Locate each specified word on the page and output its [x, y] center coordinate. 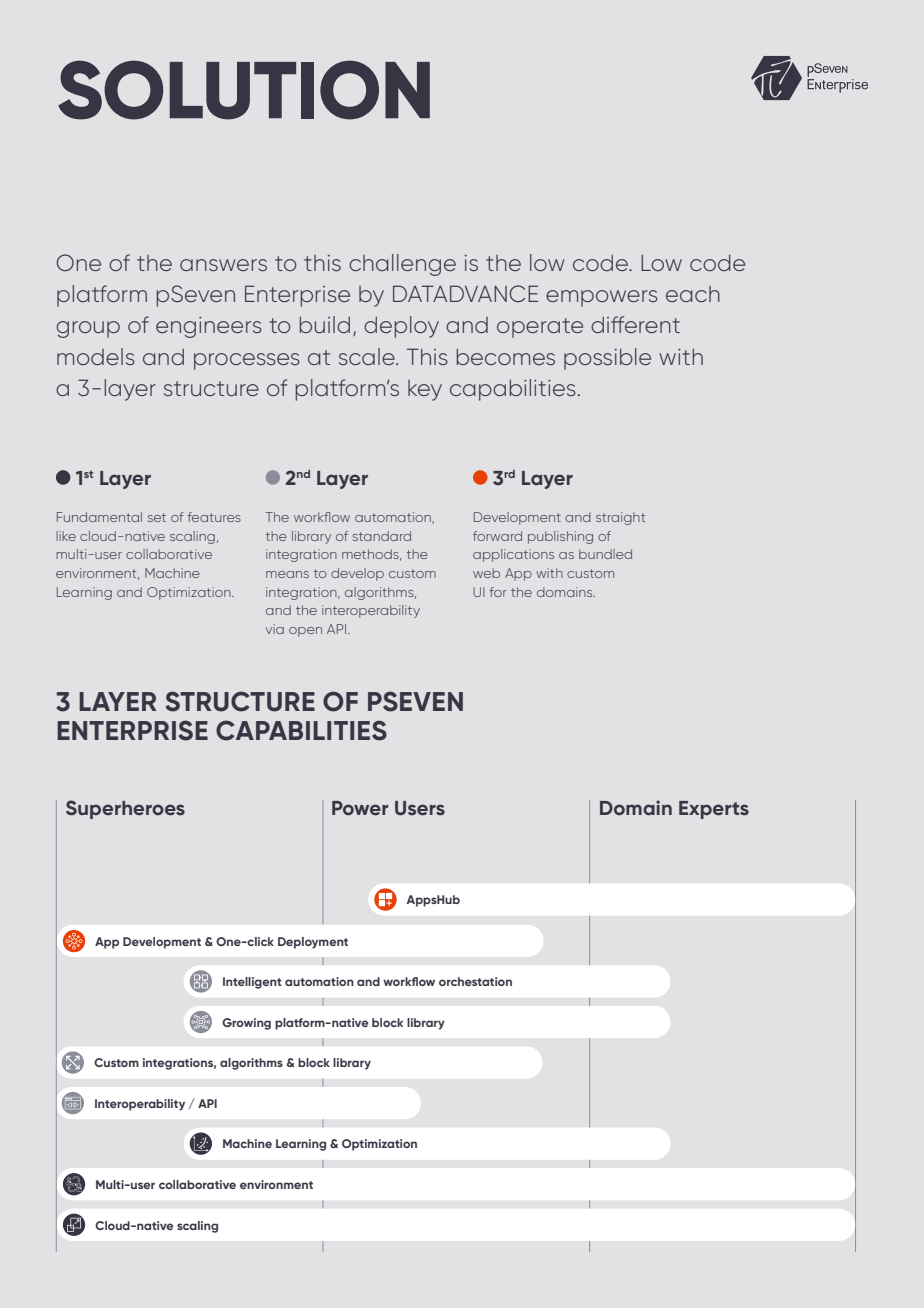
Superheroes [125, 809]
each [693, 294]
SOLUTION [244, 90]
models [96, 356]
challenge [402, 265]
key [425, 390]
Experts [714, 810]
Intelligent [252, 983]
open [305, 632]
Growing [246, 1024]
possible [607, 359]
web [486, 573]
